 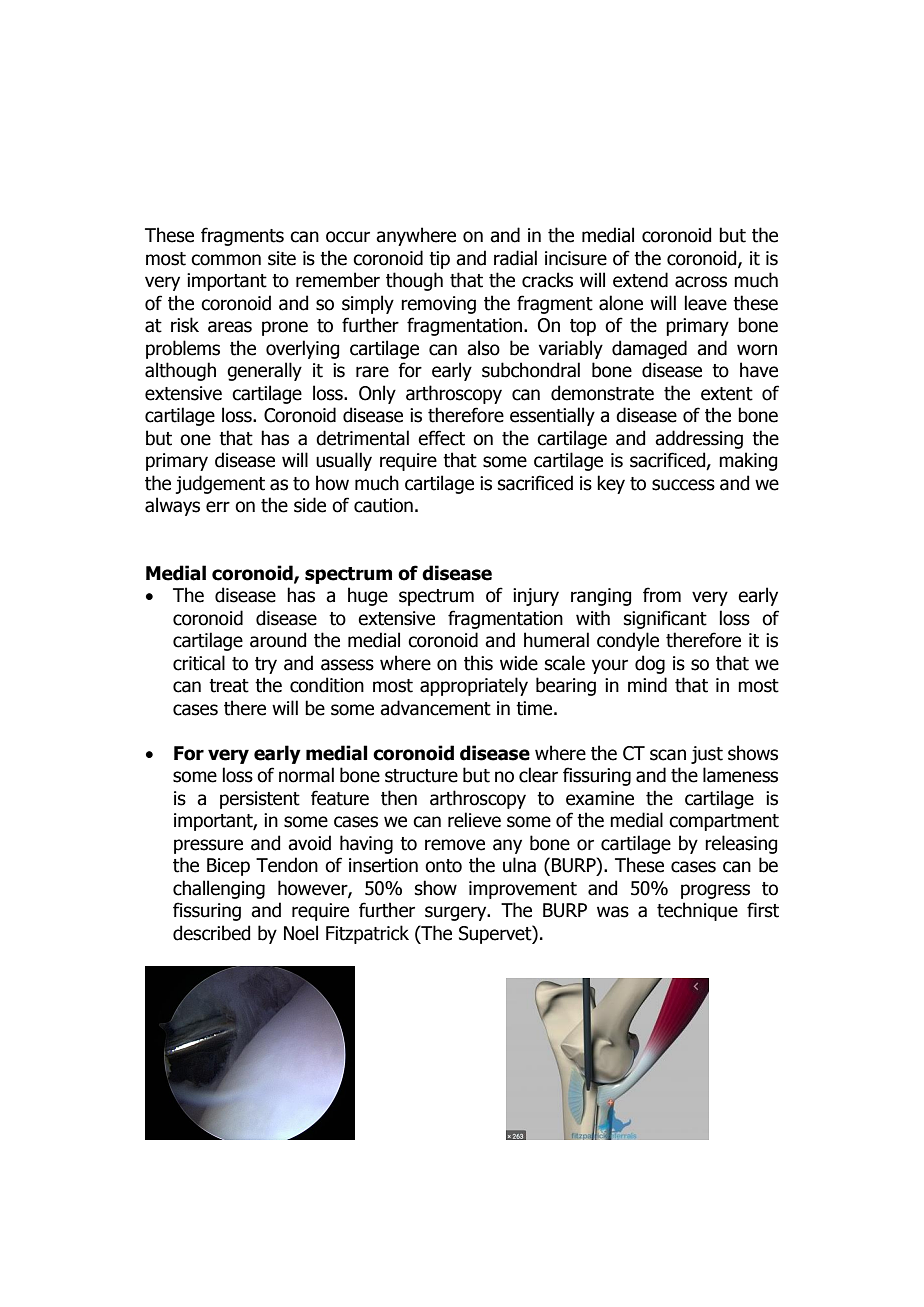 I want to click on tip, so click(x=439, y=260).
